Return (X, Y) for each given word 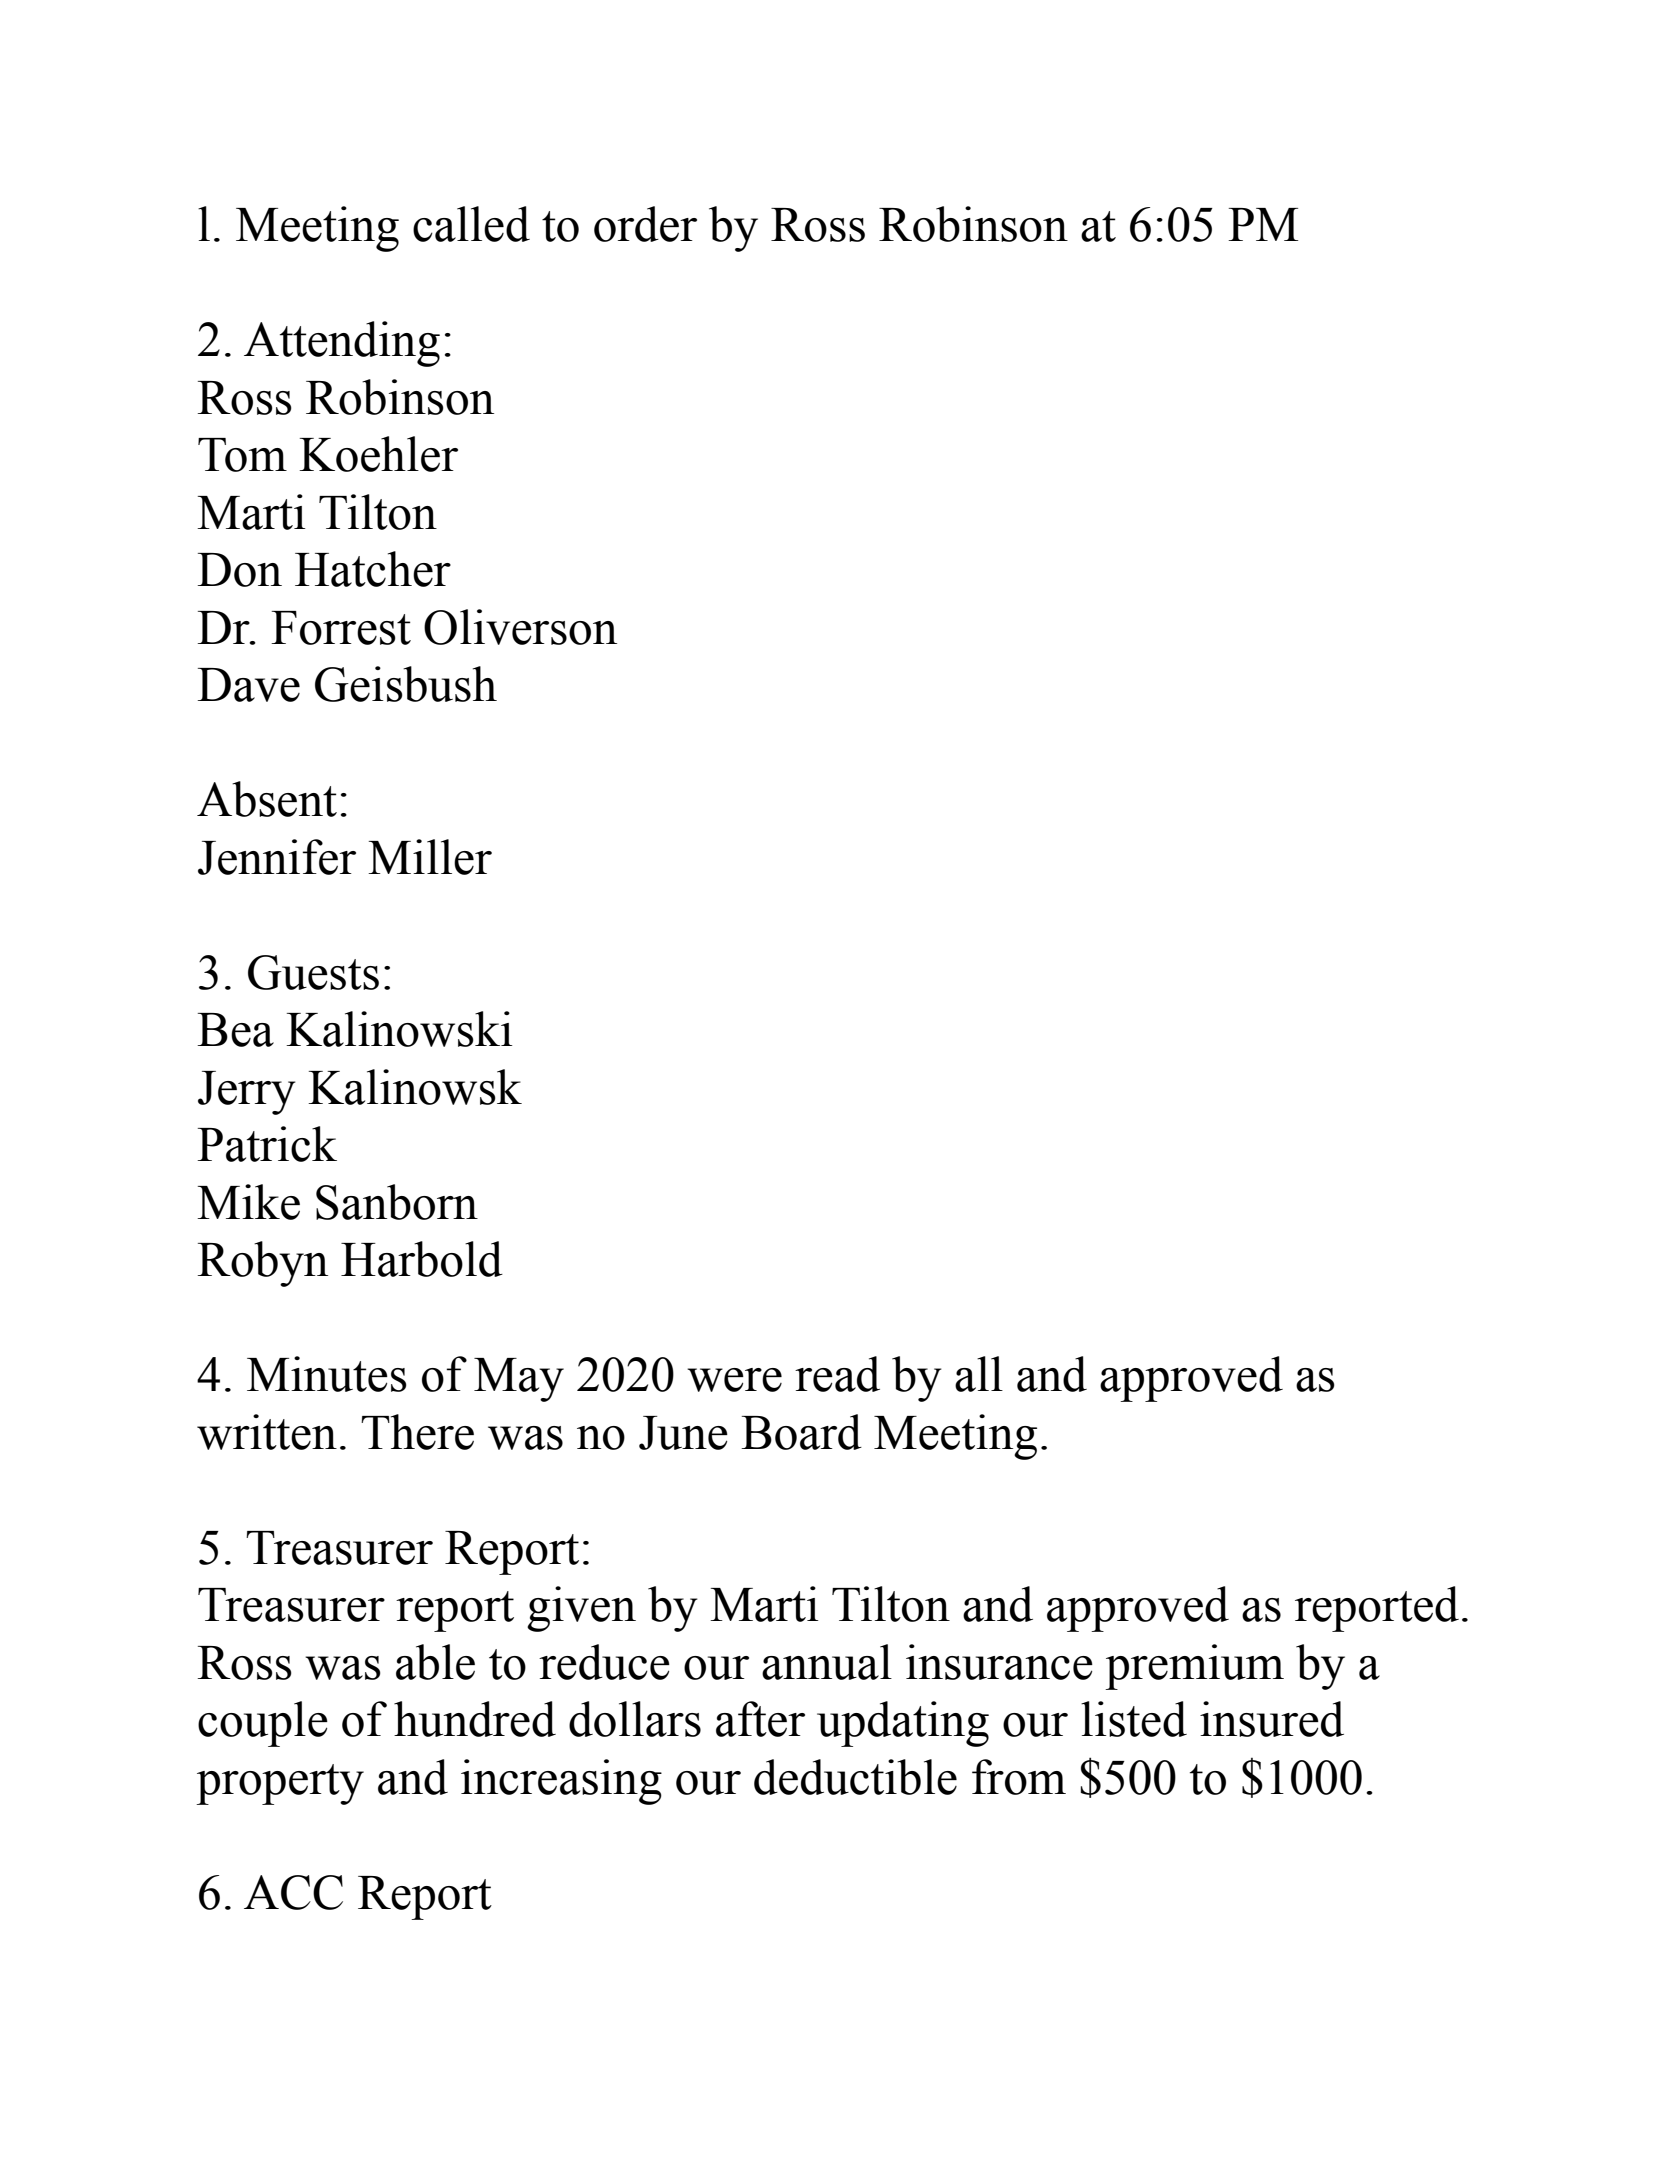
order (645, 224)
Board (801, 1432)
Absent (267, 799)
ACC (293, 1892)
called (471, 224)
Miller (430, 857)
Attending (342, 344)
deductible (855, 1777)
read (837, 1374)
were (734, 1380)
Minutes (327, 1374)
